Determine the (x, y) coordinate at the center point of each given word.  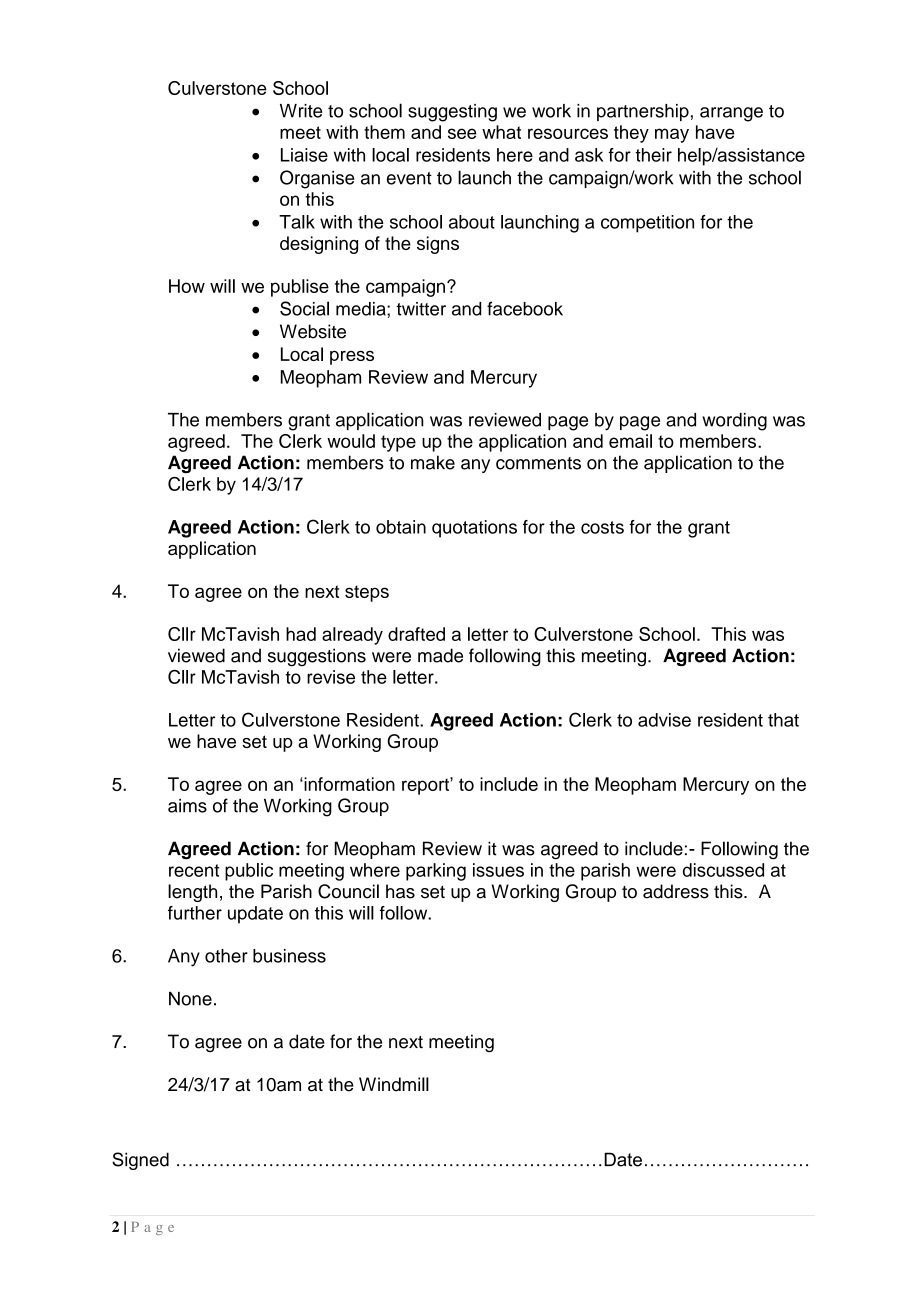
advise (664, 720)
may (672, 135)
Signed (140, 1161)
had (301, 634)
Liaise (304, 155)
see (462, 133)
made (440, 655)
